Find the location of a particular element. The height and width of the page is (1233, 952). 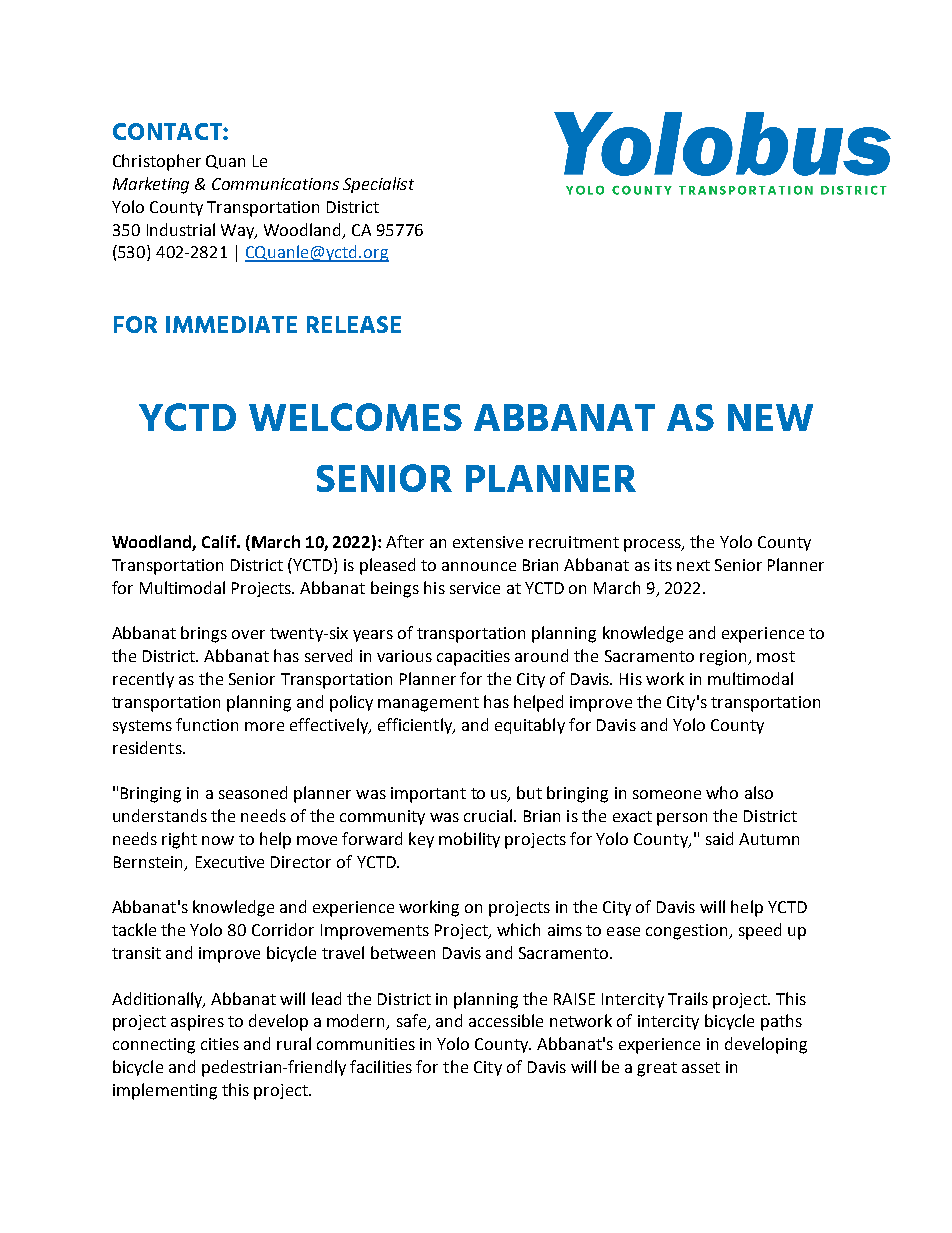

IMMEDIATE is located at coordinates (231, 324).
